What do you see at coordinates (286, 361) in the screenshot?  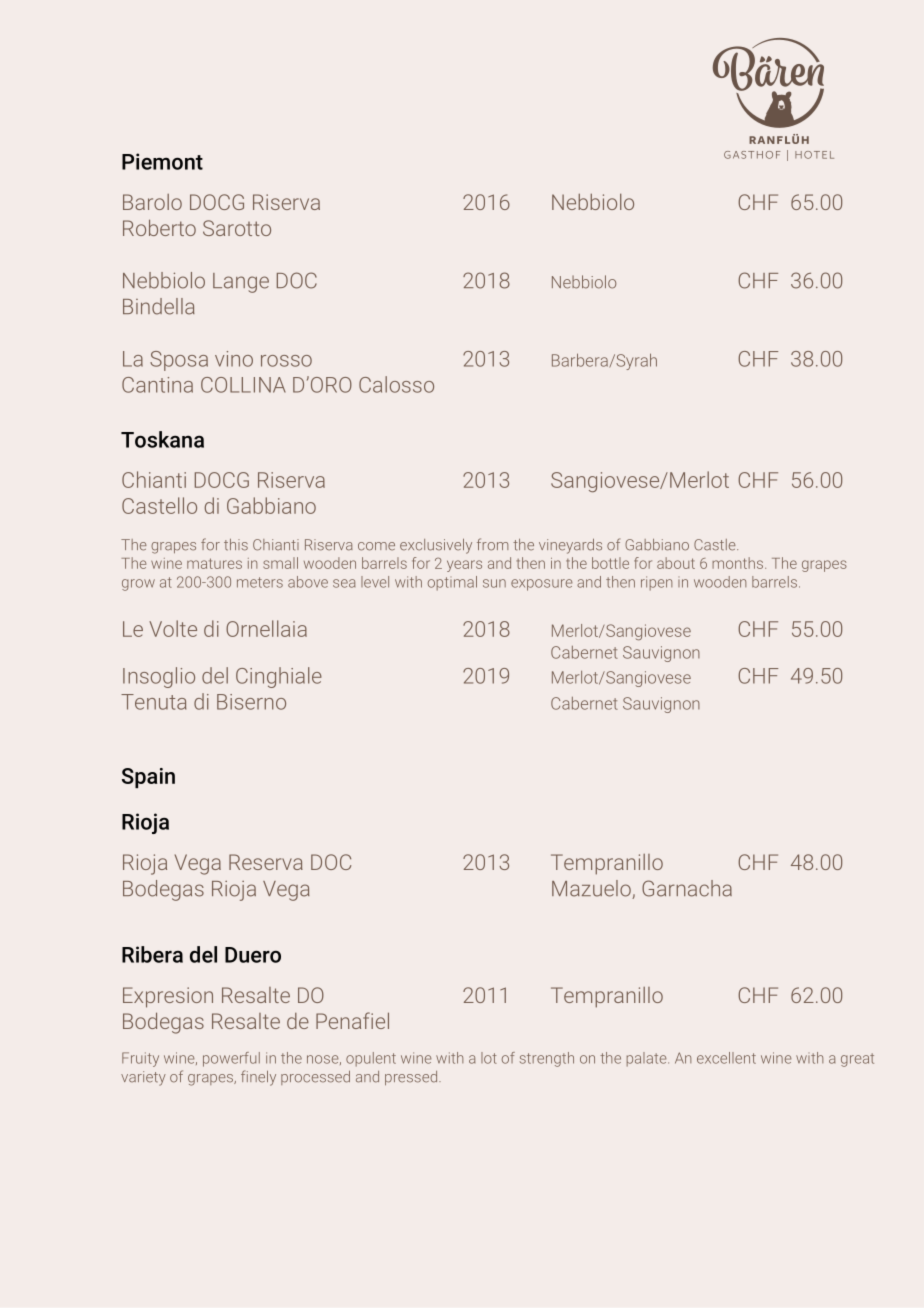 I see `rosso` at bounding box center [286, 361].
